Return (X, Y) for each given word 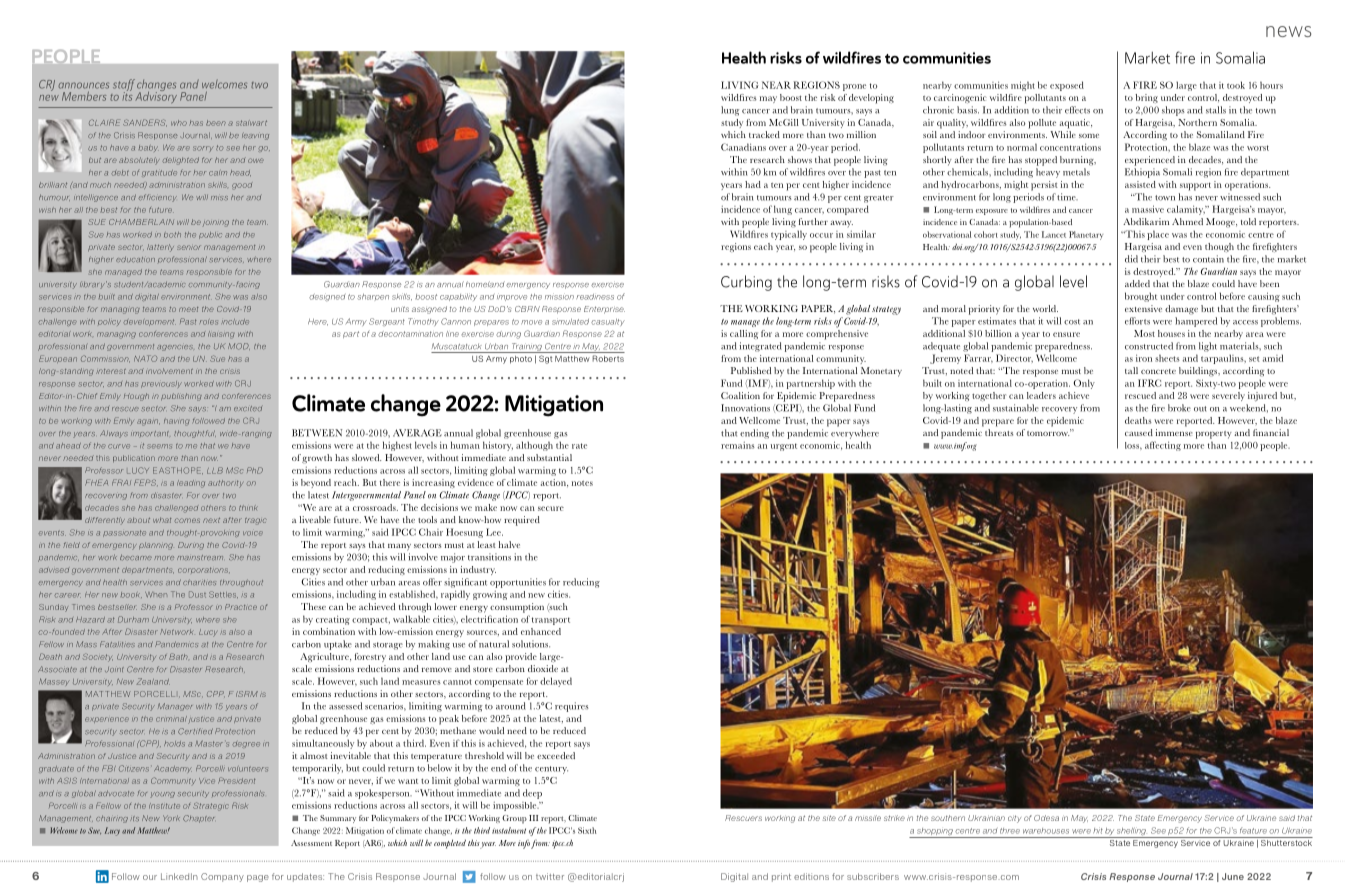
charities (199, 582)
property (1214, 435)
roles (209, 322)
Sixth (587, 830)
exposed (1067, 86)
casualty (608, 322)
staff (124, 86)
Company (222, 877)
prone (854, 87)
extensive (1143, 308)
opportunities (518, 583)
